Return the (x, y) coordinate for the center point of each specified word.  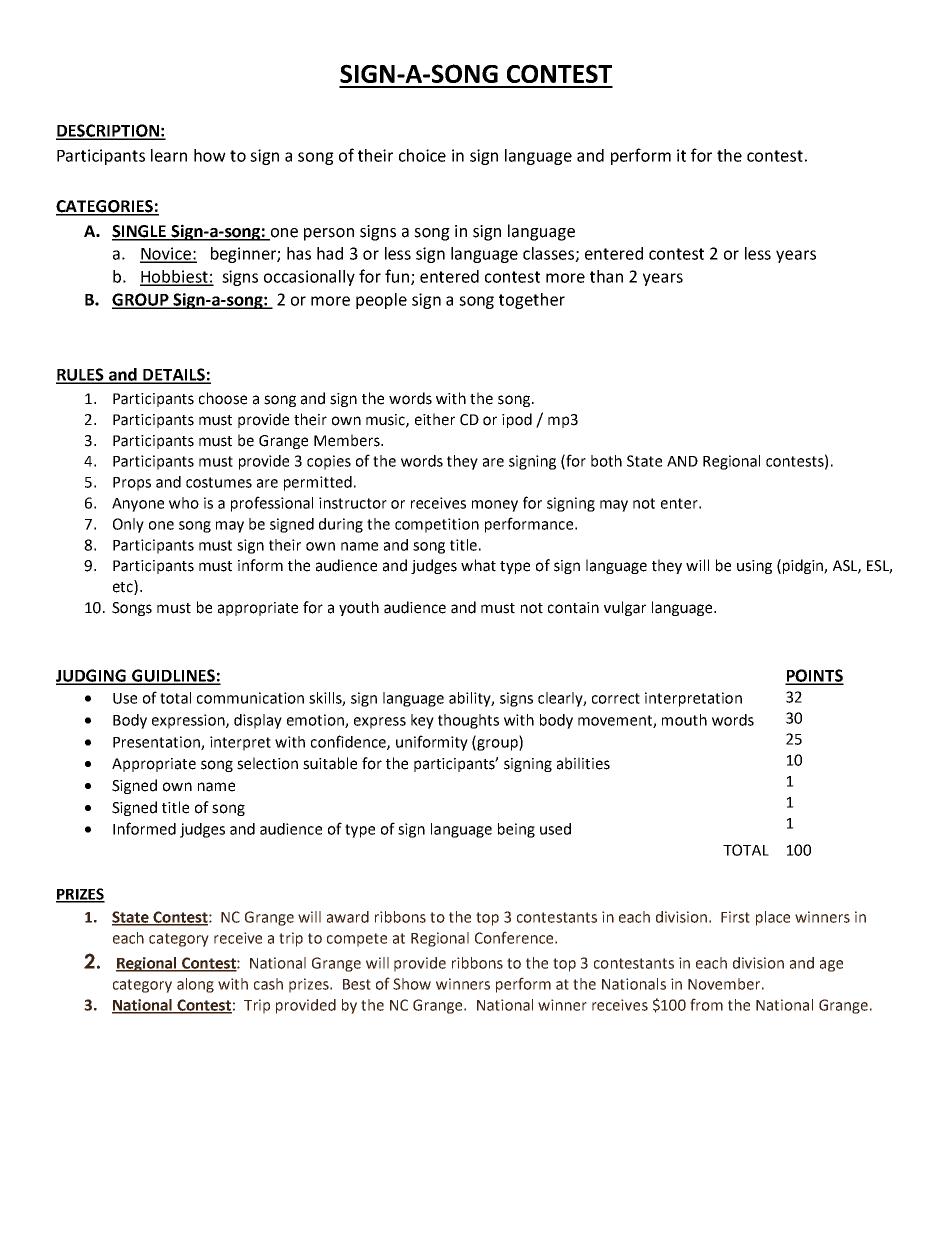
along (195, 985)
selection (267, 763)
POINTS (814, 676)
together (532, 301)
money (495, 506)
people (381, 301)
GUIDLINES (173, 676)
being (516, 830)
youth (359, 608)
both (606, 461)
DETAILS (174, 375)
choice (422, 155)
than (606, 276)
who (184, 503)
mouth (684, 720)
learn (169, 155)
